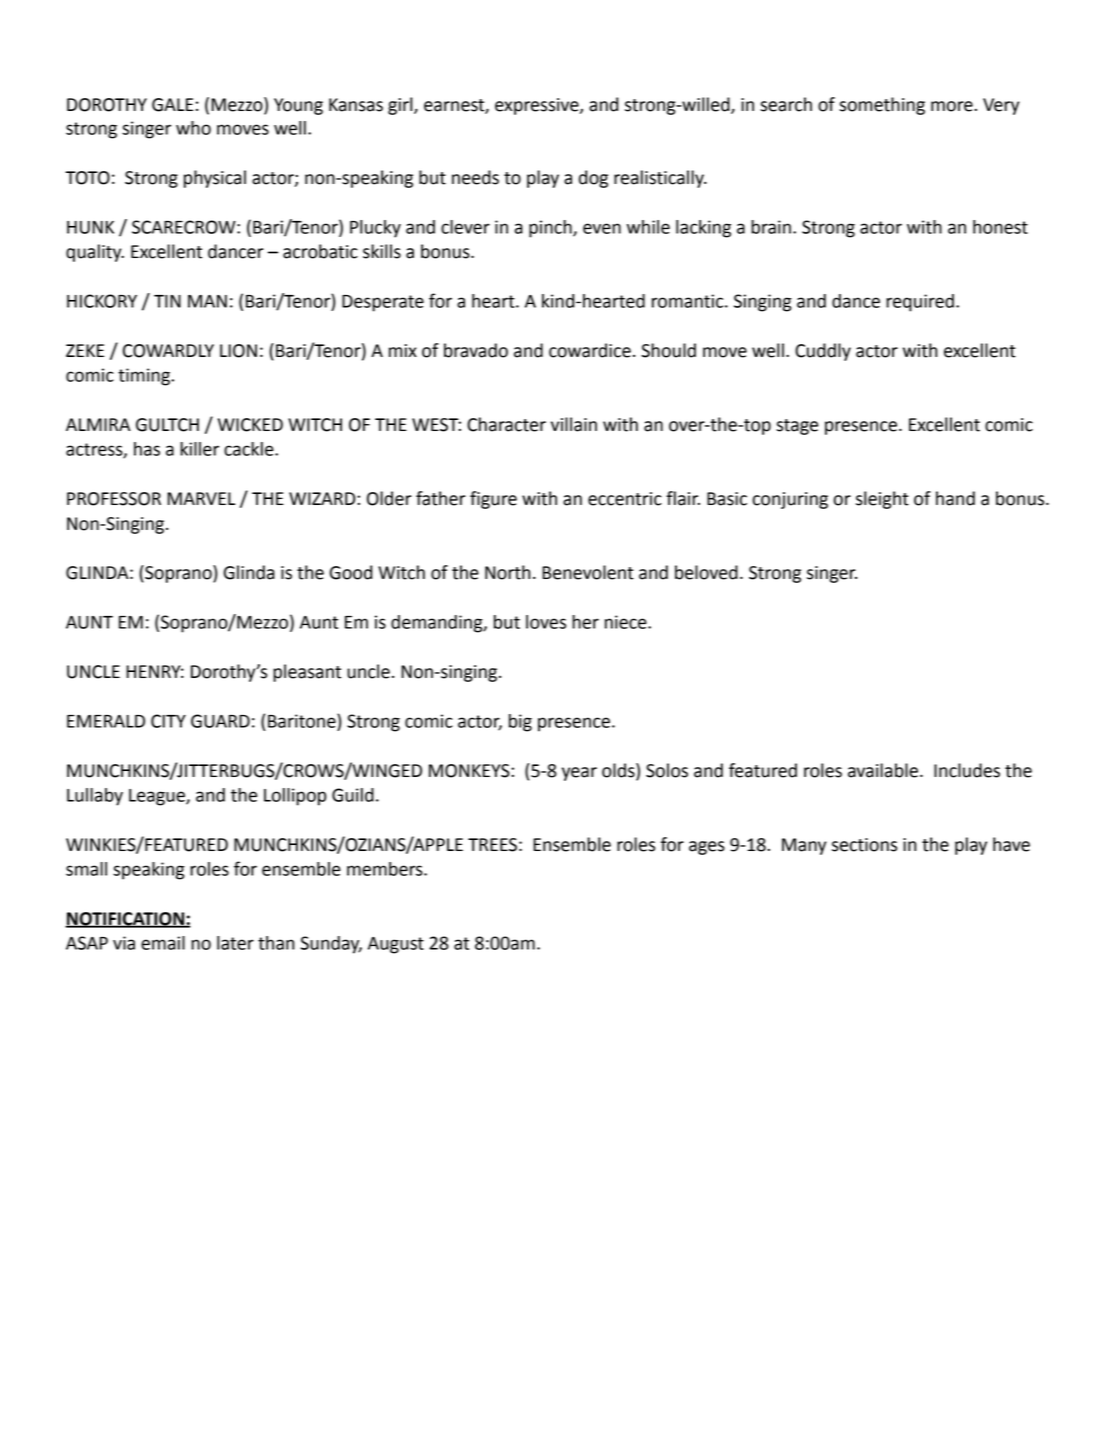 This screenshot has height=1449, width=1119. I want to click on required, so click(920, 303).
